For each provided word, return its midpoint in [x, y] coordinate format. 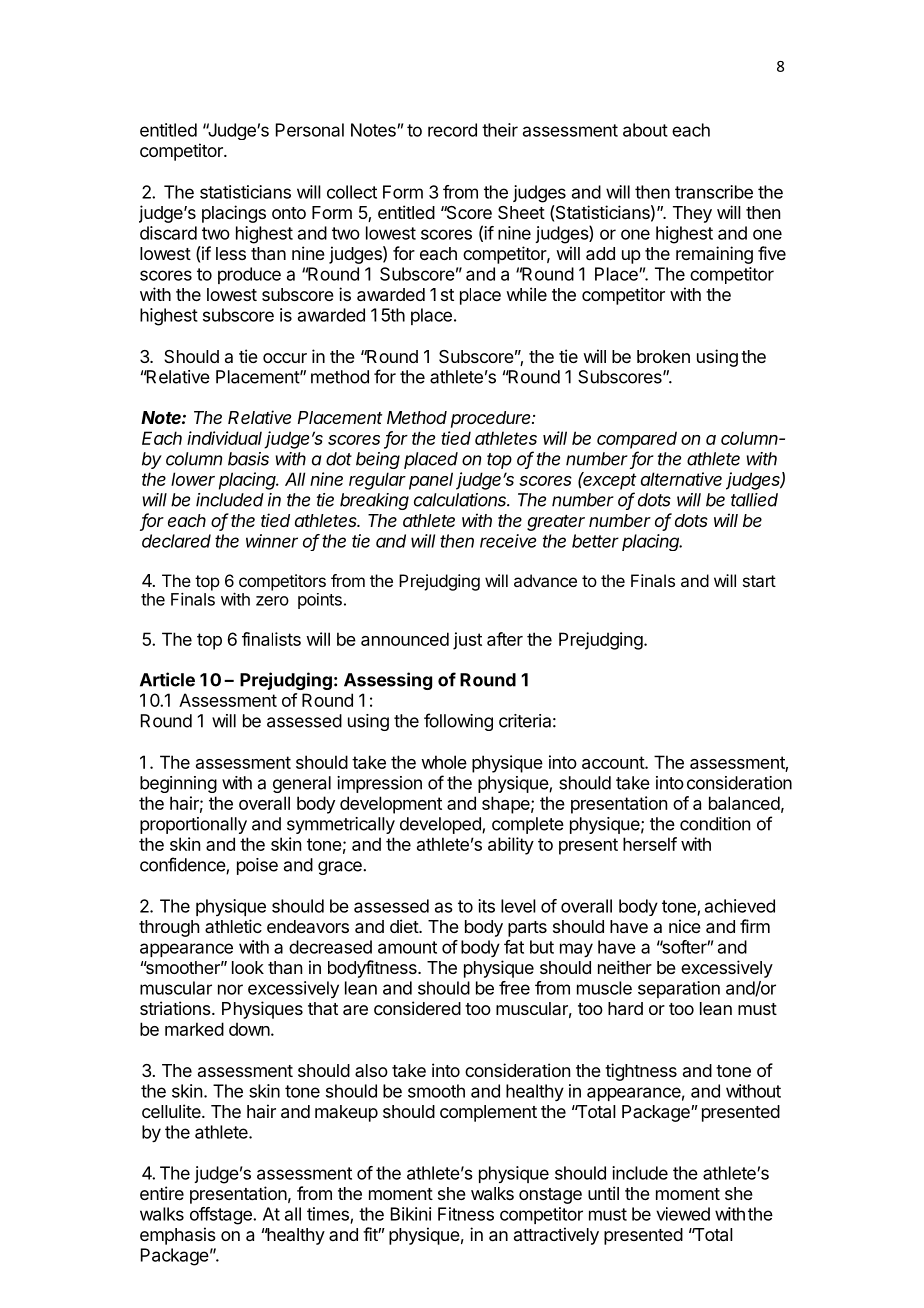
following [458, 722]
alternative [681, 479]
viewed [683, 1214]
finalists [271, 639]
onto [289, 213]
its [486, 906]
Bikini [411, 1214]
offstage [222, 1216]
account [614, 762]
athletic [233, 926]
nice [685, 926]
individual [224, 438]
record [452, 130]
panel [431, 481]
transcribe [714, 192]
